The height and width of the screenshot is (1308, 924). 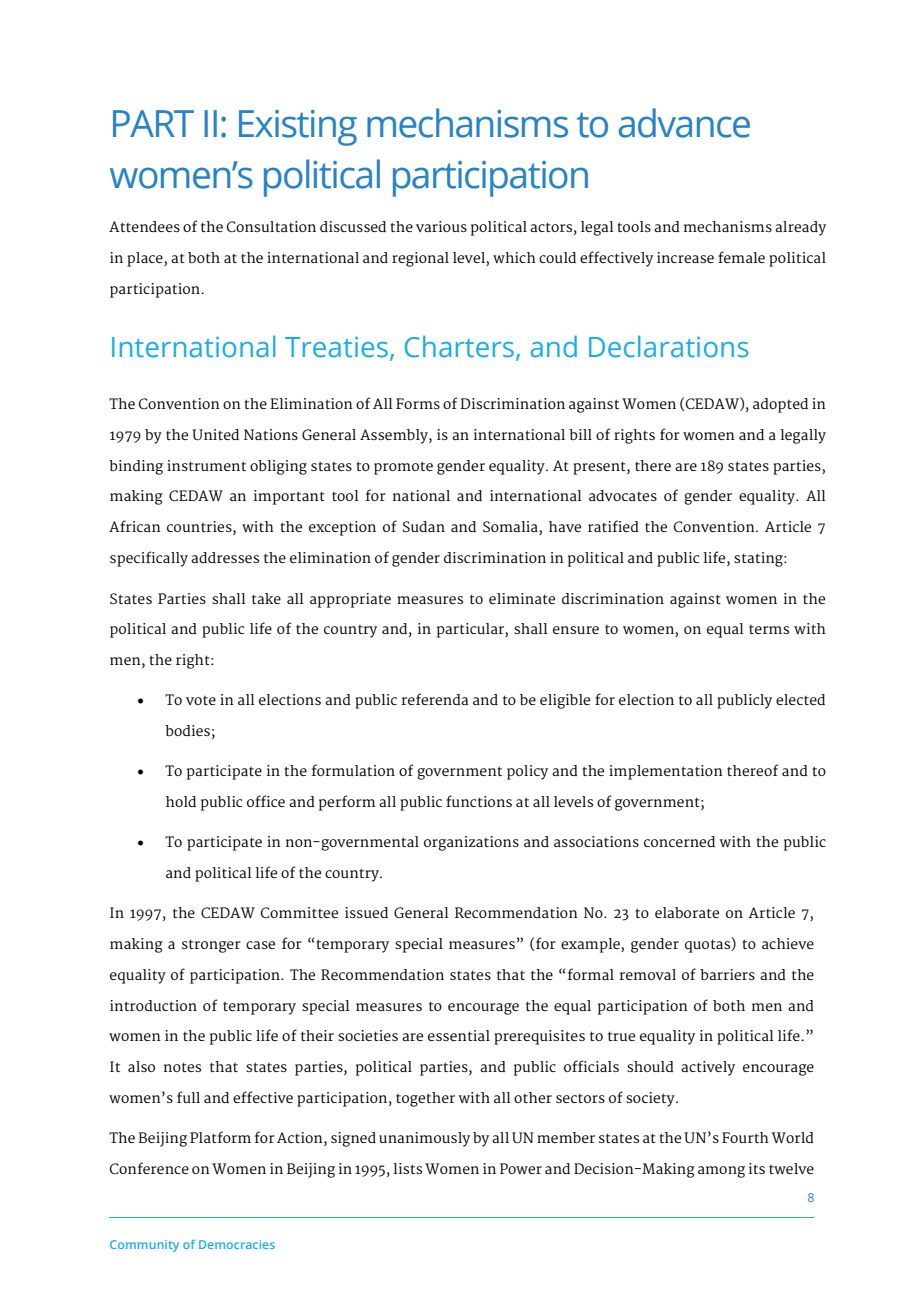 What do you see at coordinates (769, 629) in the screenshot?
I see `terms` at bounding box center [769, 629].
